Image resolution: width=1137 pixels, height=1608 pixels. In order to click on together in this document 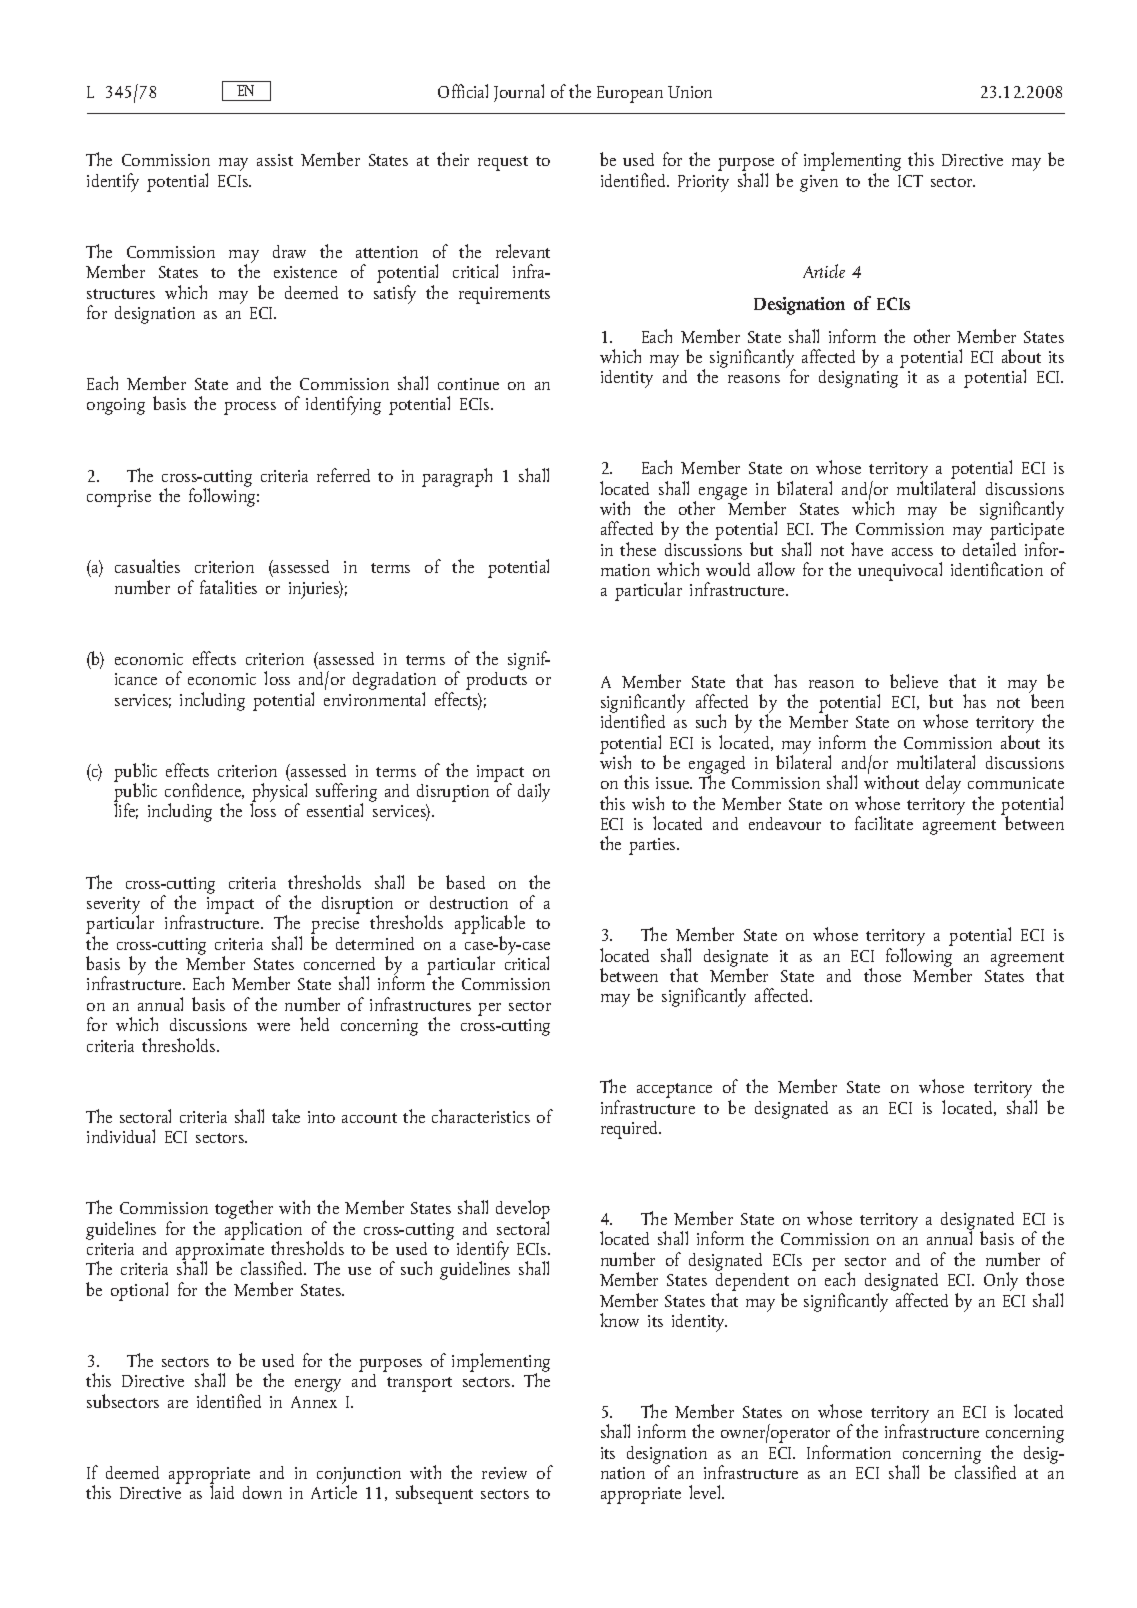, I will do `click(244, 1211)`.
